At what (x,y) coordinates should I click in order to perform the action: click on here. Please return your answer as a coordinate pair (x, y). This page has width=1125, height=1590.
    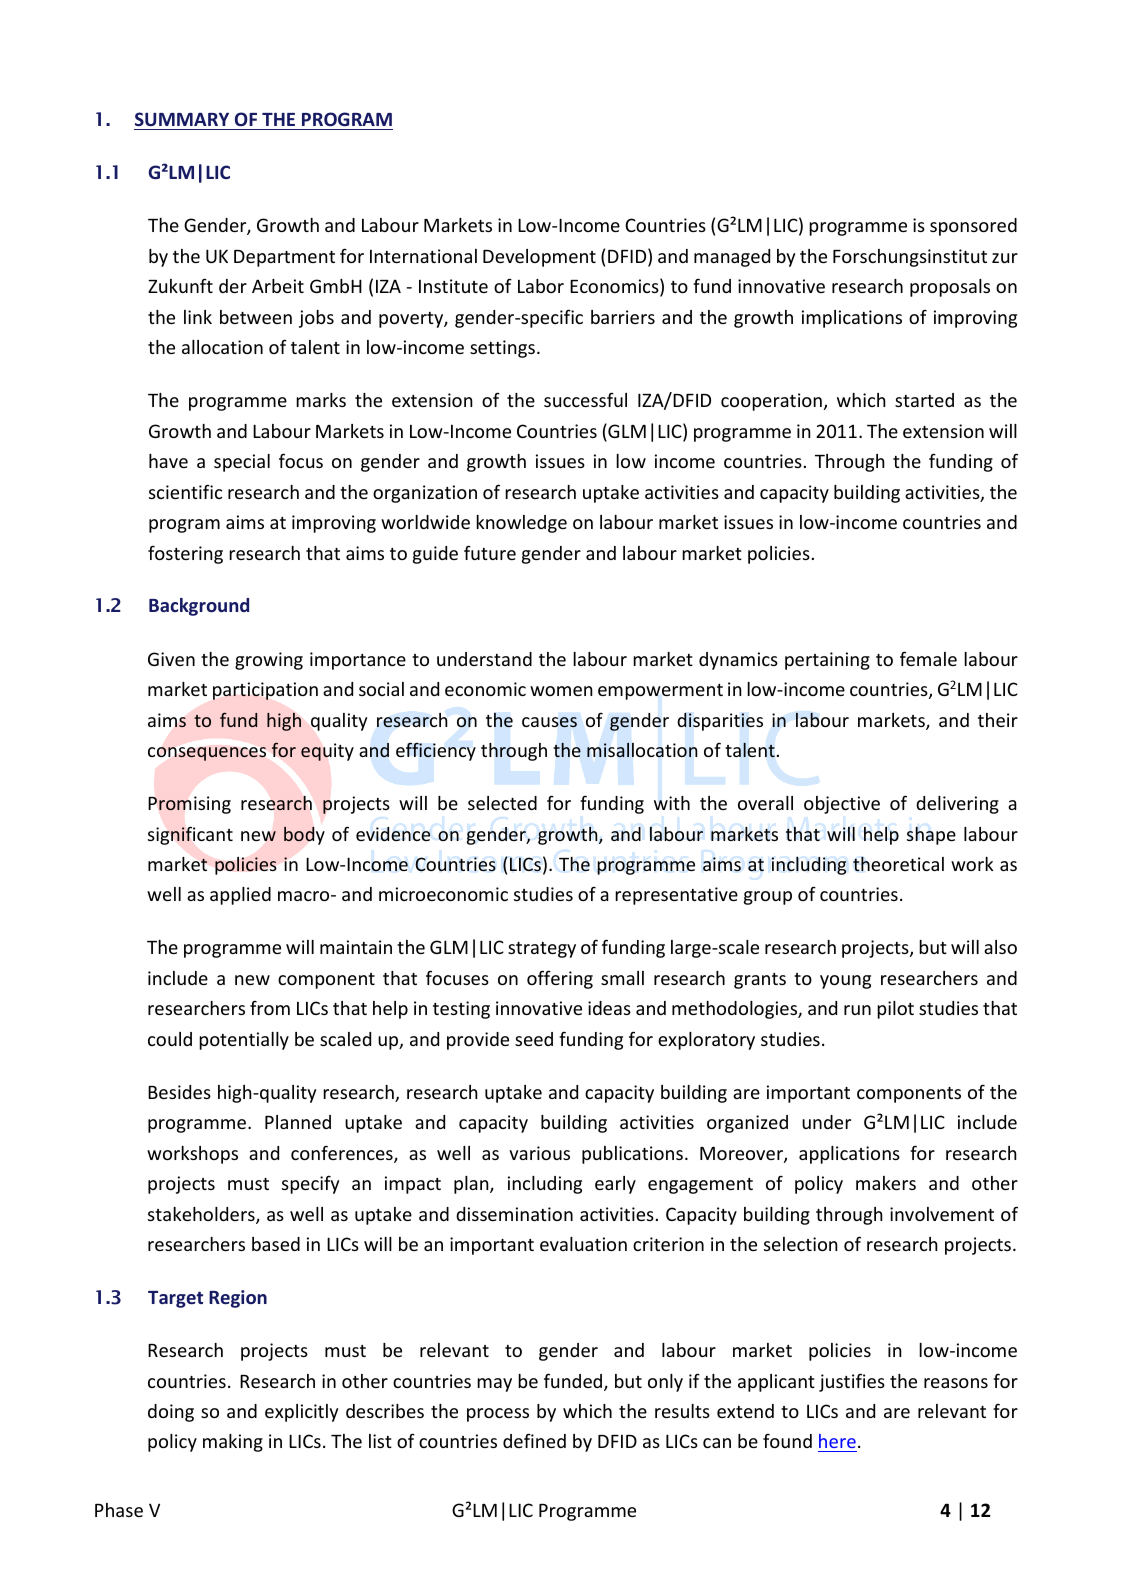
    Looking at the image, I should click on (837, 1441).
